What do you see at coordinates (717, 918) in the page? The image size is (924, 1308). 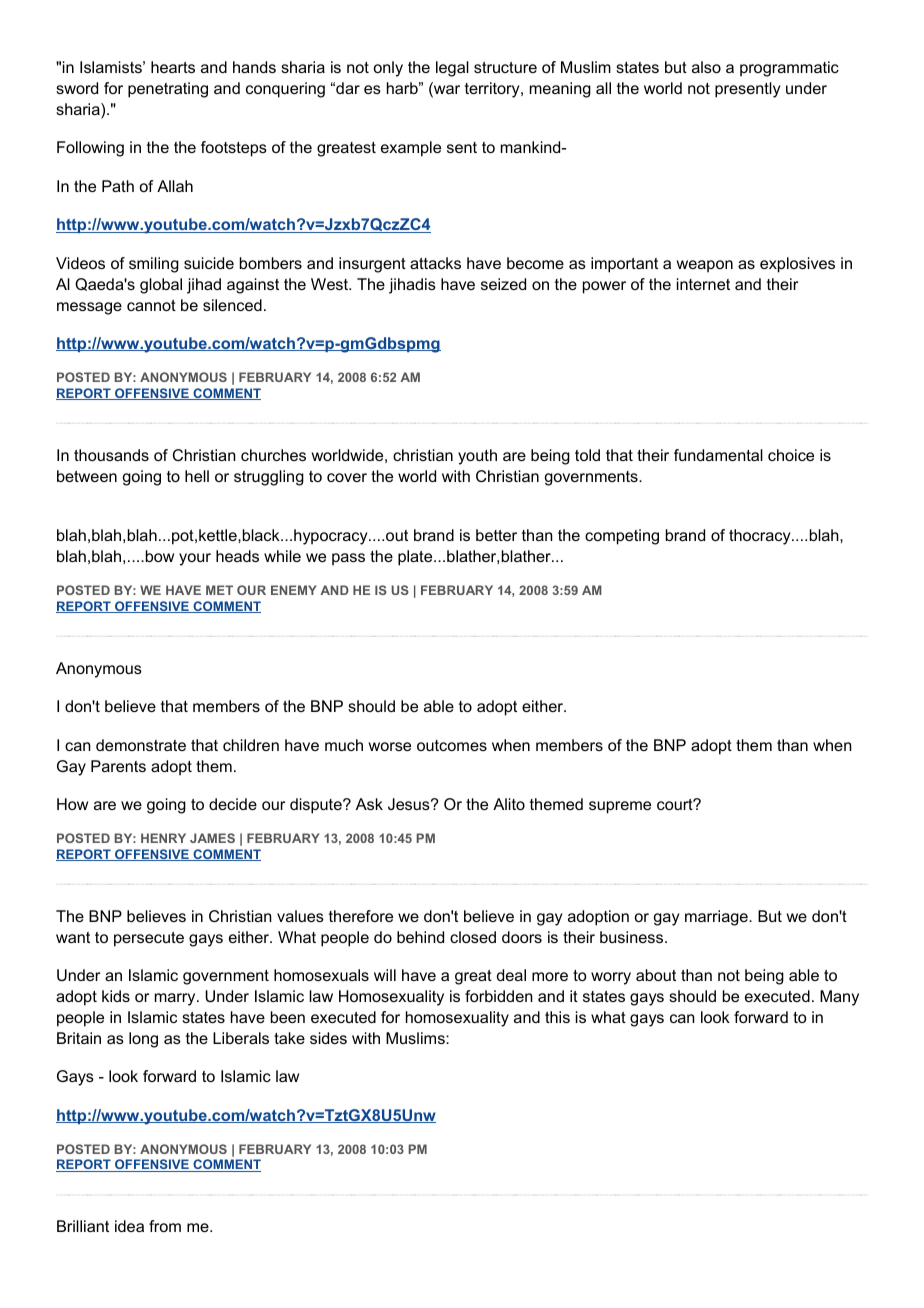 I see `marriage` at bounding box center [717, 918].
